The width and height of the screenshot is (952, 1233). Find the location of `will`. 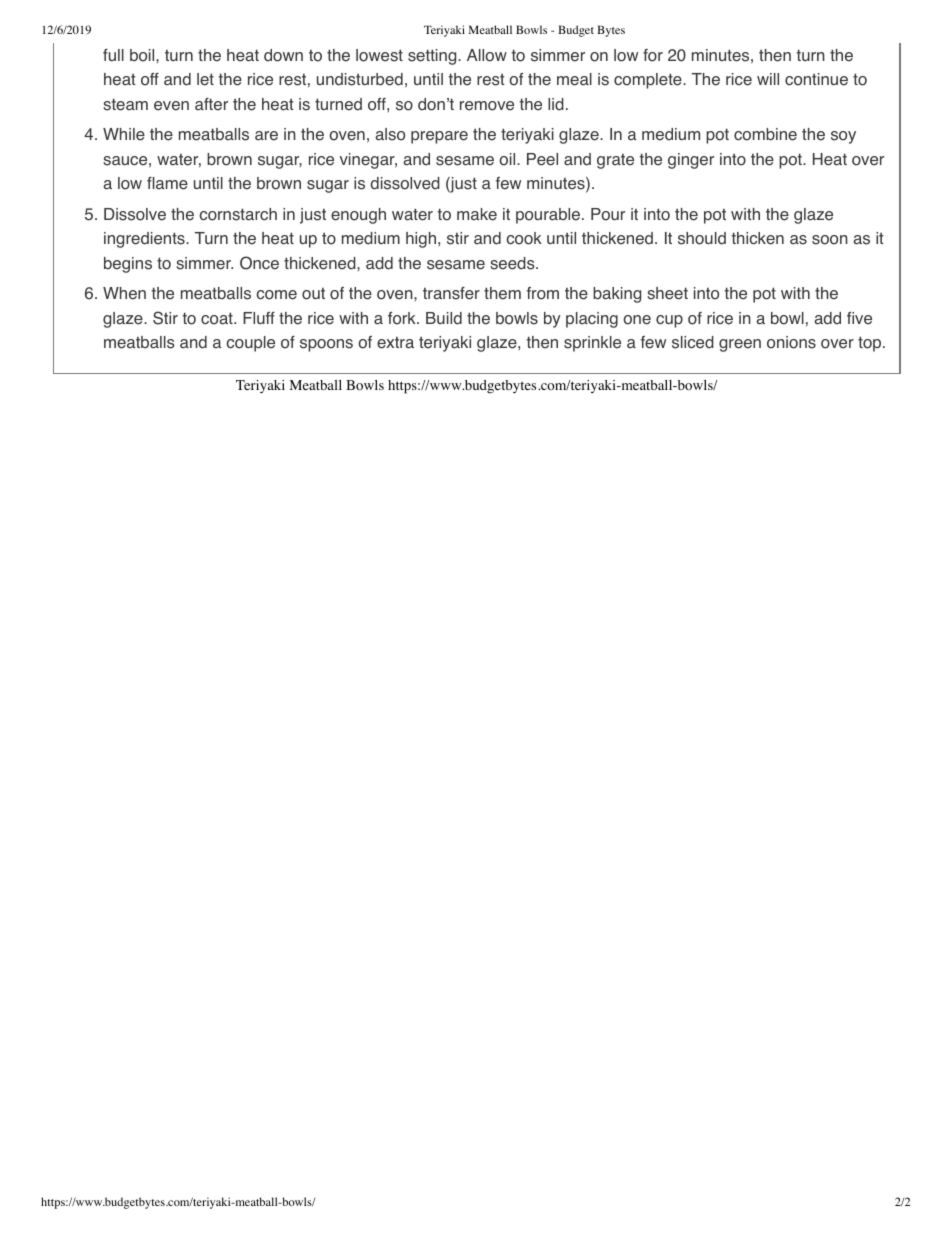

will is located at coordinates (768, 79).
